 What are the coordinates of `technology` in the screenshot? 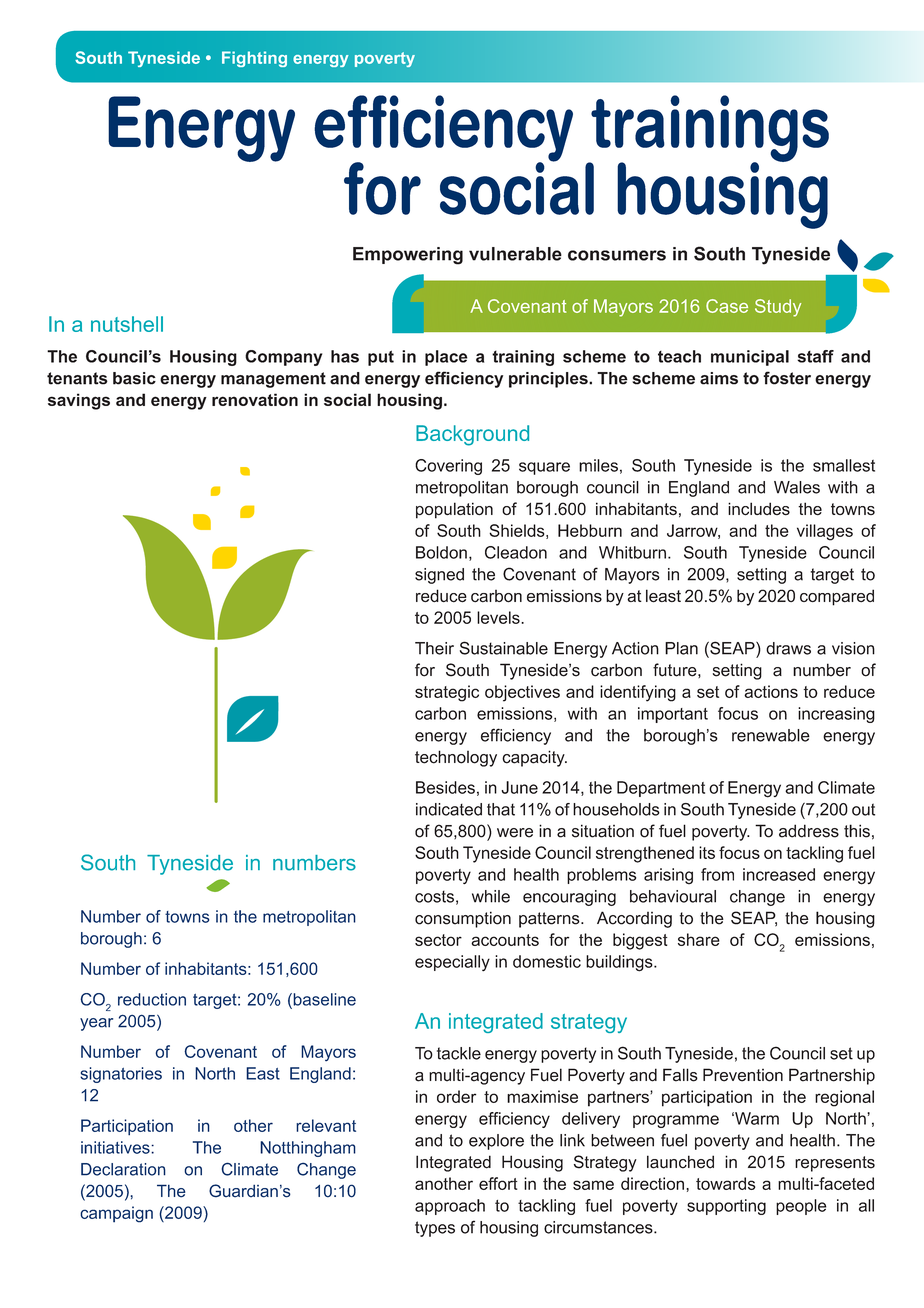 It's located at (456, 758).
